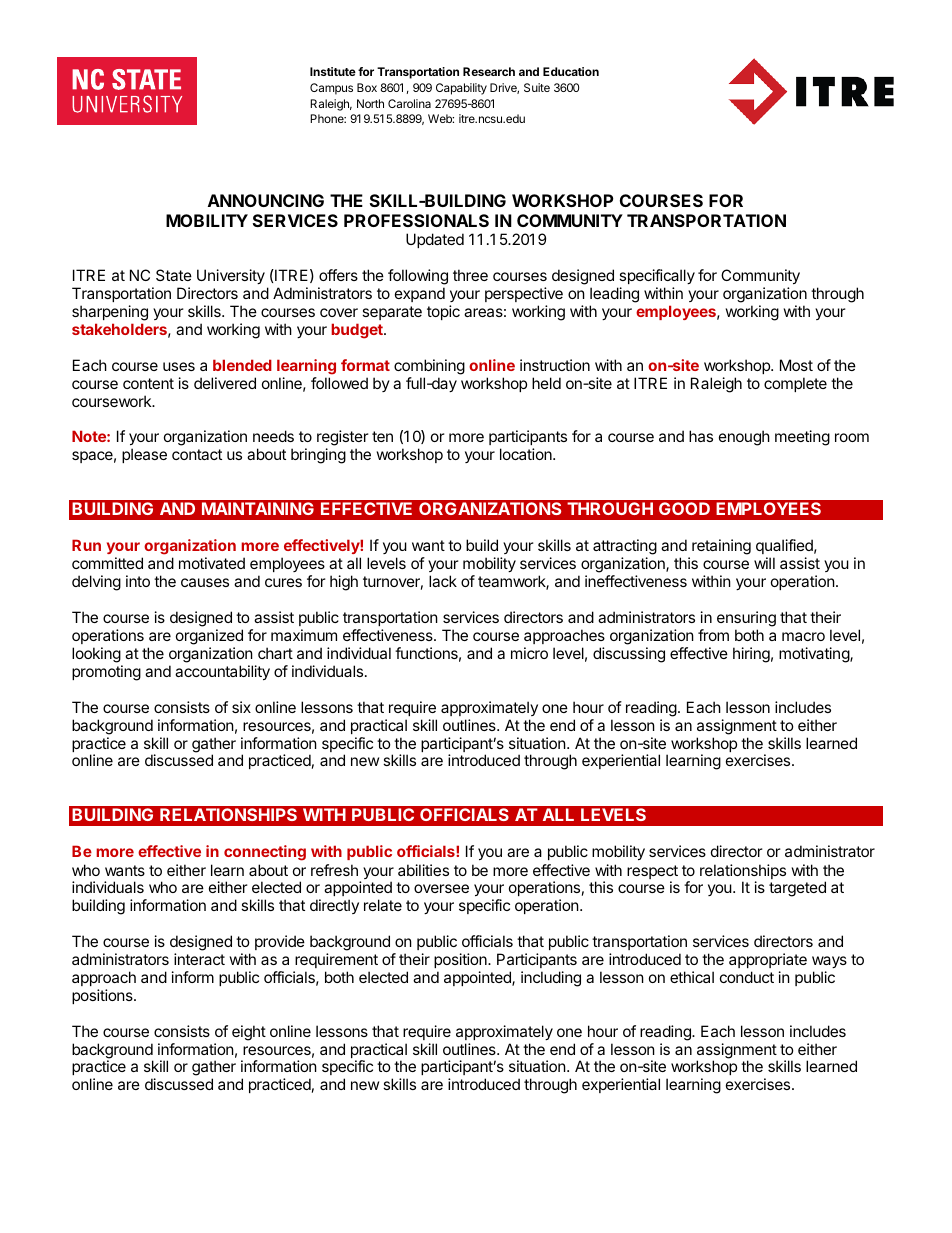  I want to click on topic, so click(443, 312).
